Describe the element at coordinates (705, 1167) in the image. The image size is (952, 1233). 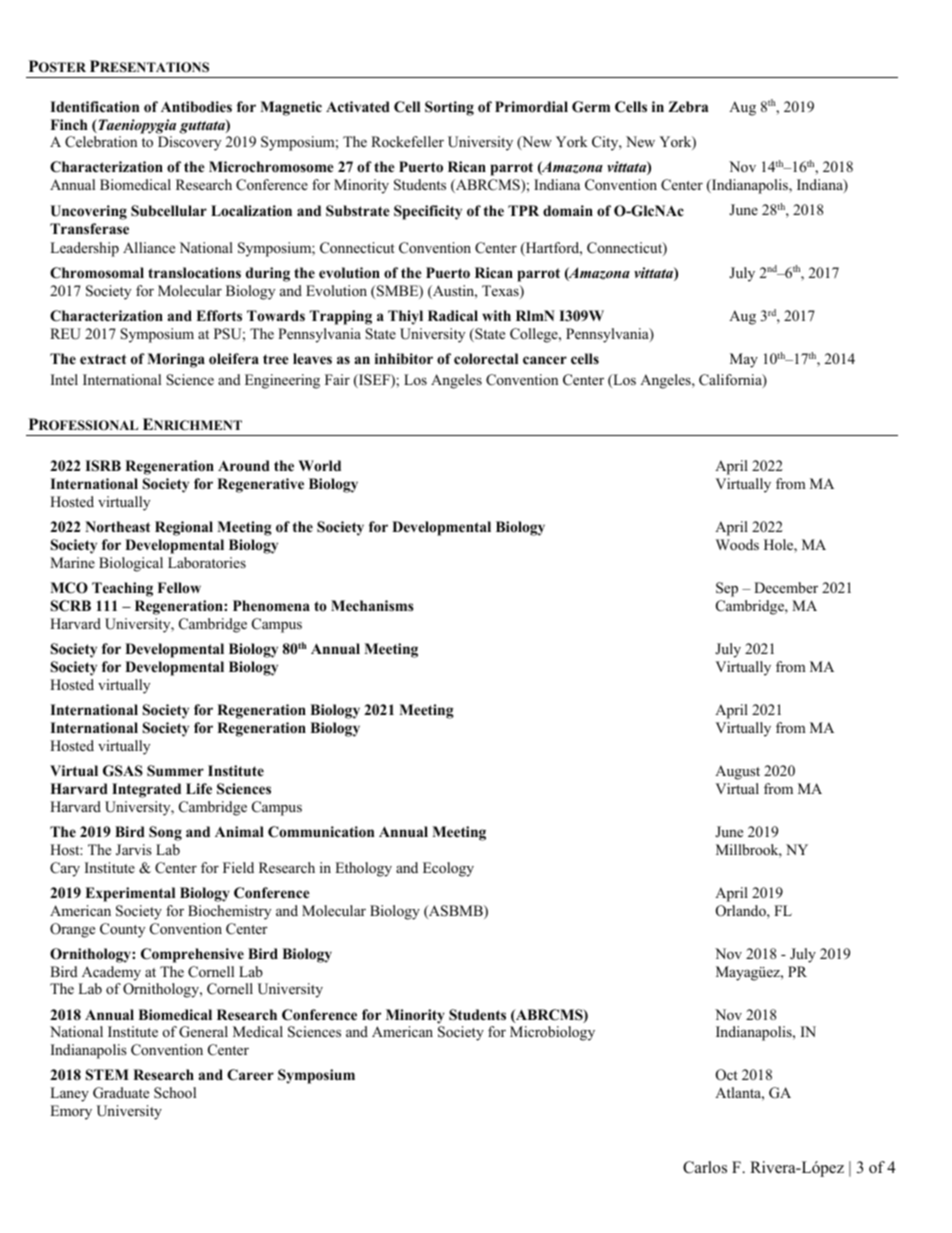
I see `Carlos` at that location.
